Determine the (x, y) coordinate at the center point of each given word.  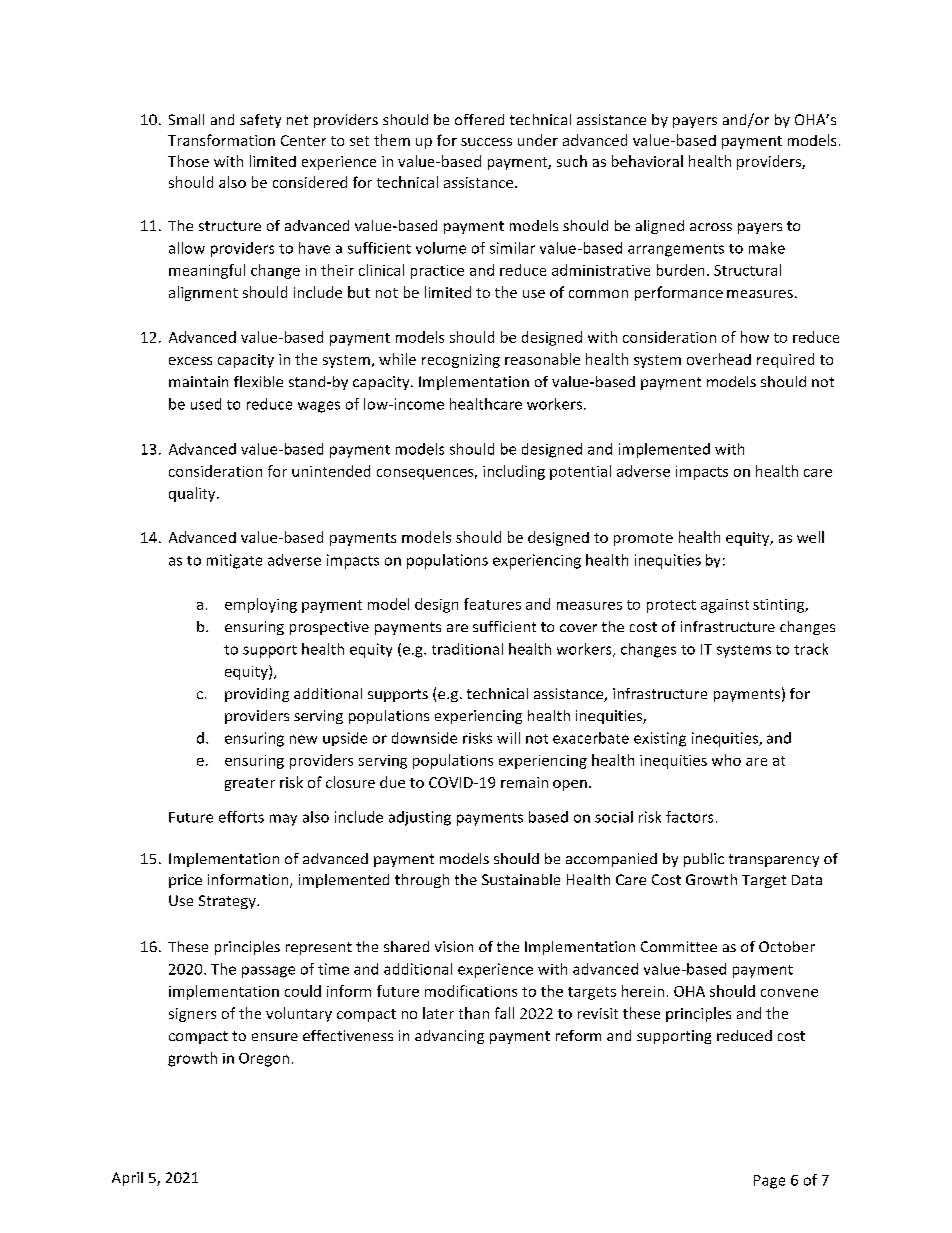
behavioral (647, 161)
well (810, 537)
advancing (449, 1037)
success (486, 142)
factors (689, 817)
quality (193, 494)
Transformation (221, 140)
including (514, 472)
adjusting (420, 818)
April (127, 1179)
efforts (241, 817)
